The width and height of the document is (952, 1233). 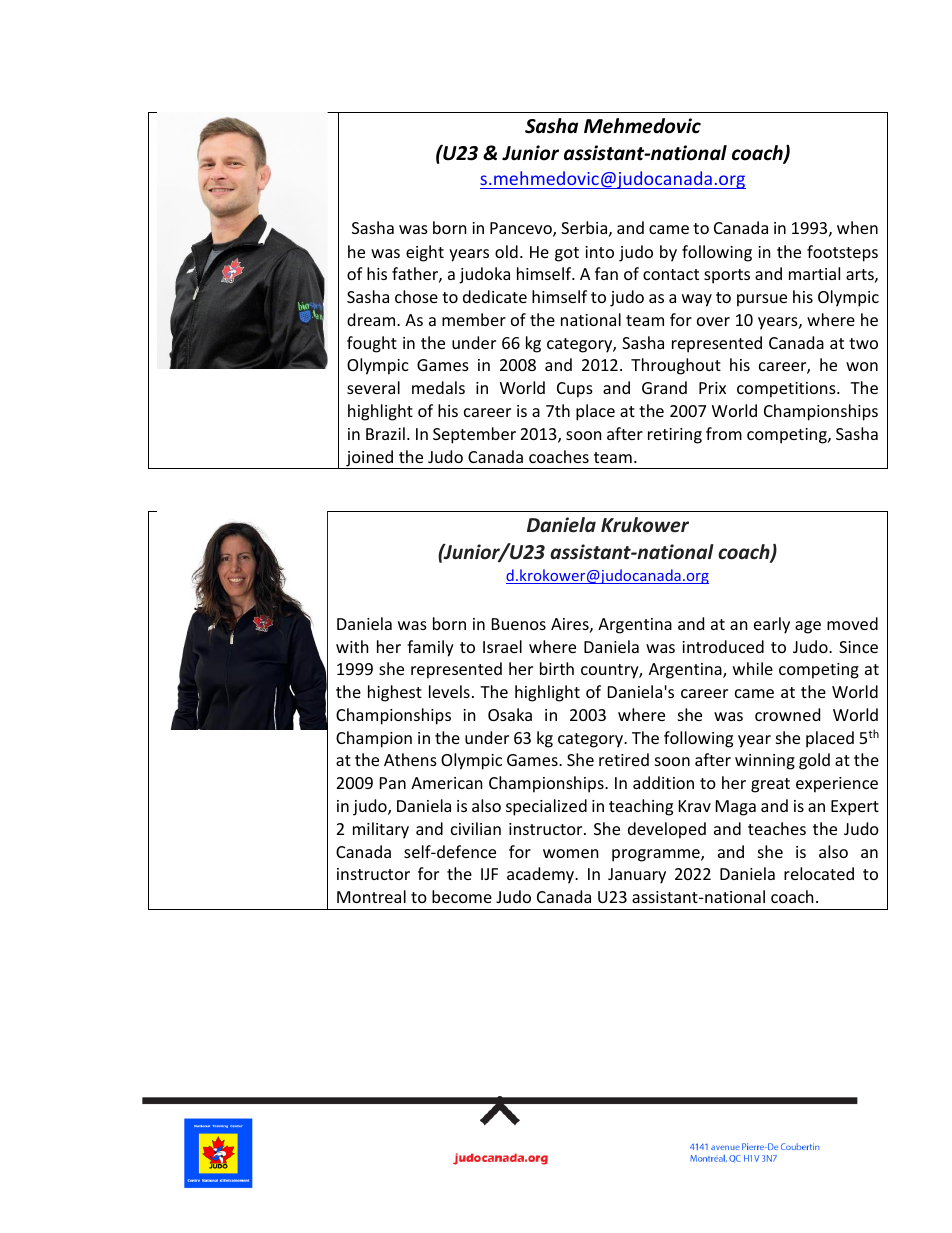 What do you see at coordinates (808, 627) in the document?
I see `age` at bounding box center [808, 627].
